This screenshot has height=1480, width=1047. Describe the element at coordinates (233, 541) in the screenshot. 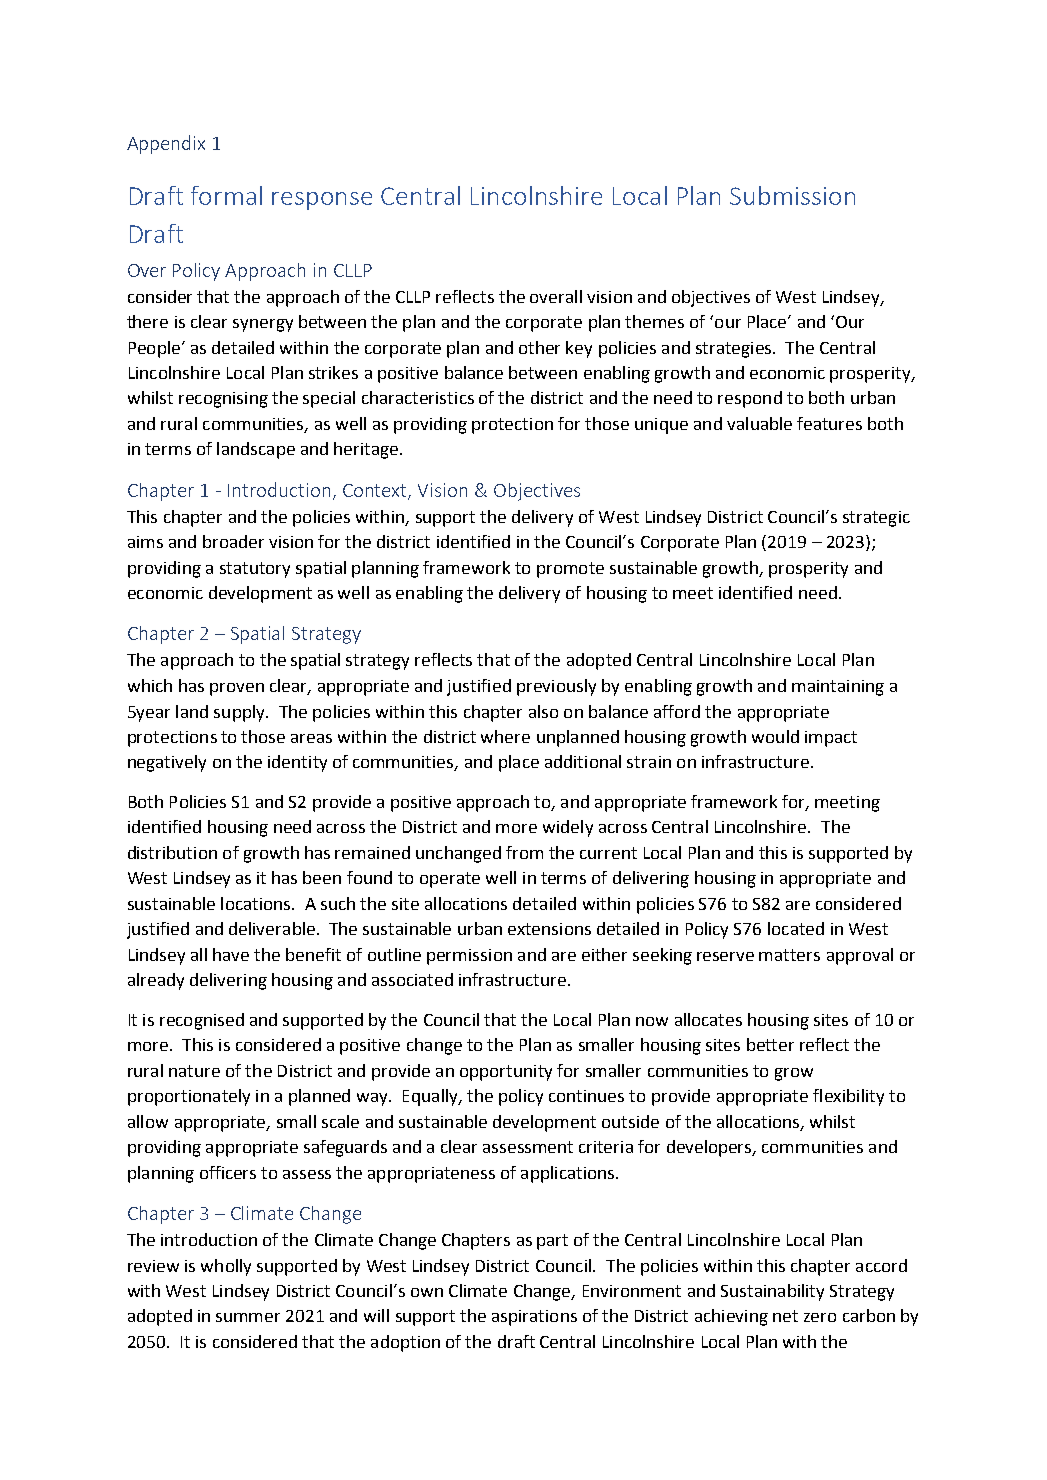

I see `broader` at that location.
